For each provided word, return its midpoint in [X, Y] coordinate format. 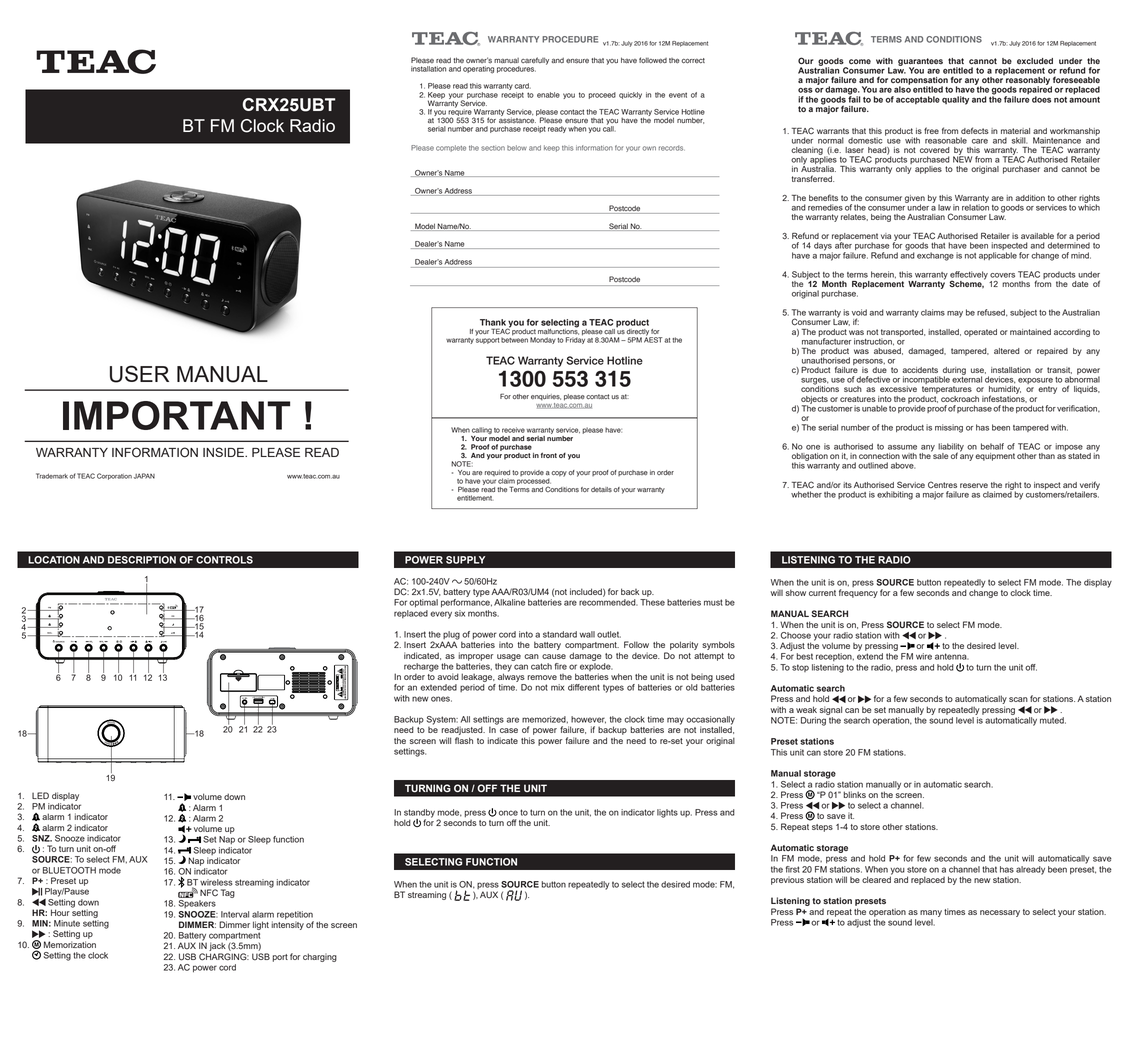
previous [787, 880]
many [931, 913]
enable [548, 95]
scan [1018, 699]
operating [478, 70]
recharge [421, 667]
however [588, 720]
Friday [575, 339]
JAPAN [144, 476]
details [601, 489]
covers [1002, 275]
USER [139, 374]
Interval [235, 914]
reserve [974, 485]
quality [955, 100]
